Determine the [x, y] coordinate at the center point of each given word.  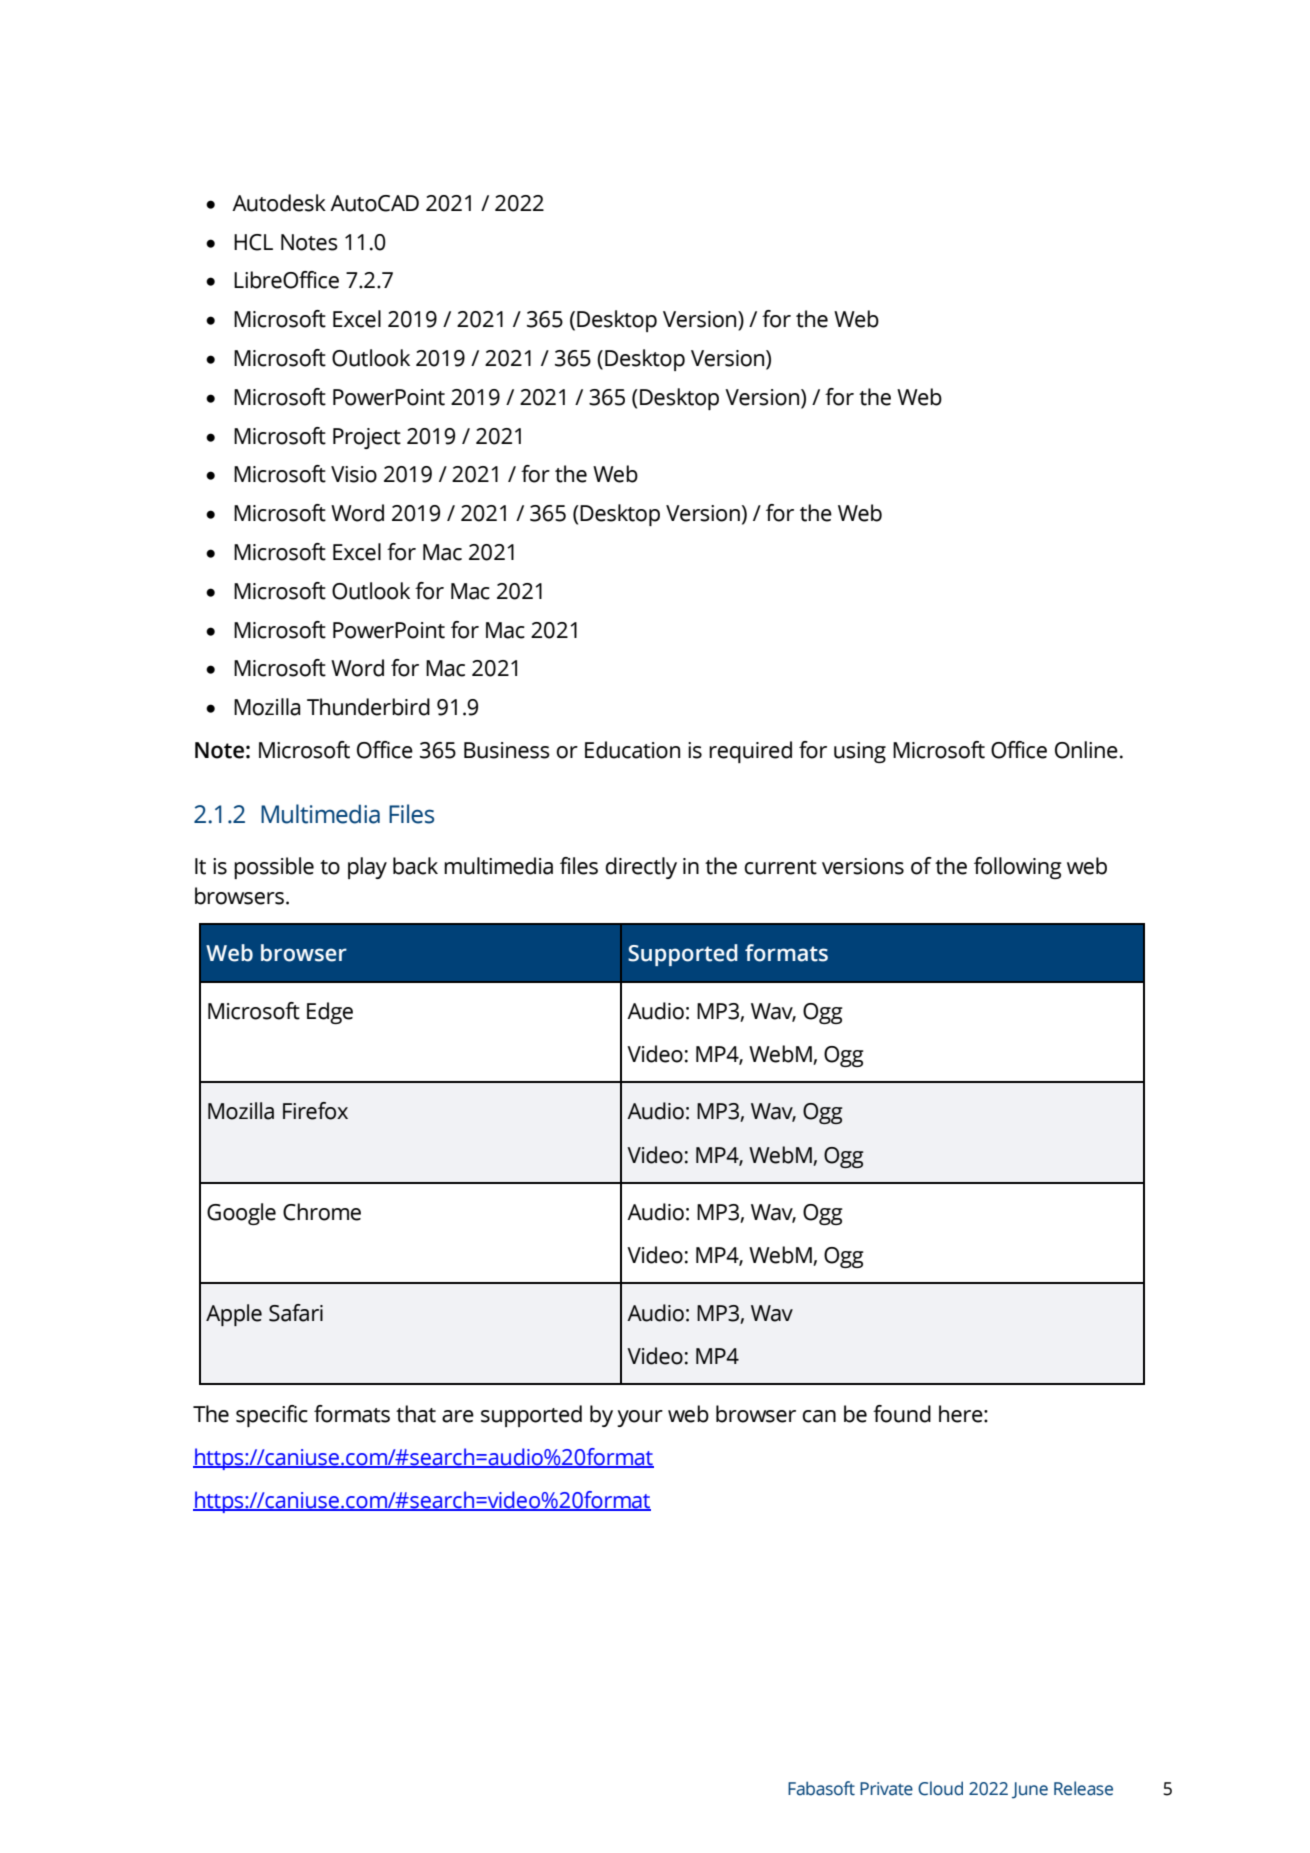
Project [367, 438]
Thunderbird [368, 707]
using [860, 752]
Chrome [322, 1212]
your [640, 1418]
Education [632, 750]
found [902, 1414]
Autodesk [279, 203]
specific [272, 1416]
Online [1086, 750]
